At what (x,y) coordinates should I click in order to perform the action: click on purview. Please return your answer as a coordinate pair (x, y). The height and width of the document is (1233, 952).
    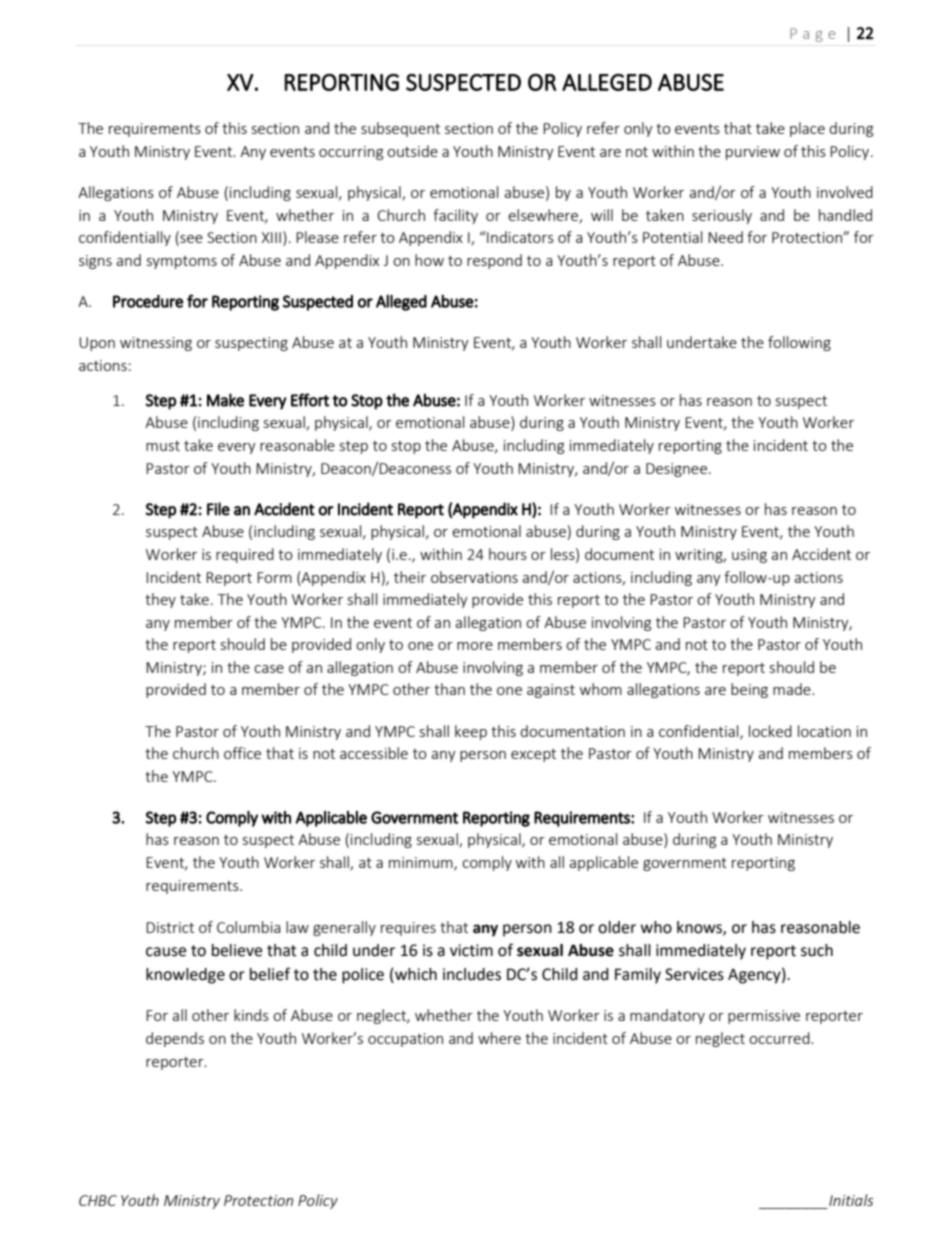
    Looking at the image, I should click on (753, 153).
